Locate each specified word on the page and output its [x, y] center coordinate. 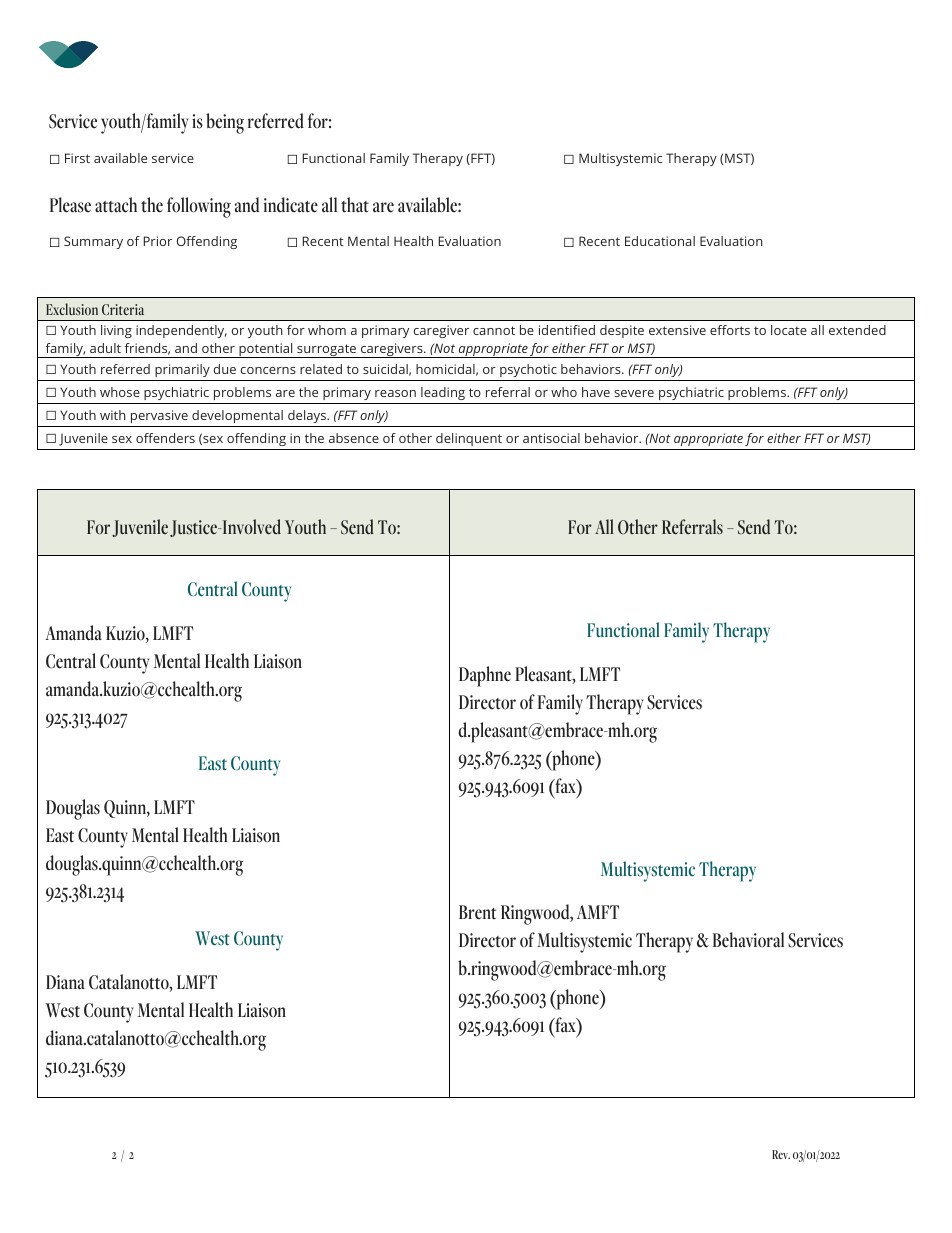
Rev [781, 1154]
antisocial [551, 438]
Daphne [485, 676]
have [596, 392]
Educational [660, 241]
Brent [477, 912]
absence [354, 438]
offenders [165, 438]
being [225, 123]
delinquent [469, 439]
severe [634, 393]
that [355, 205]
